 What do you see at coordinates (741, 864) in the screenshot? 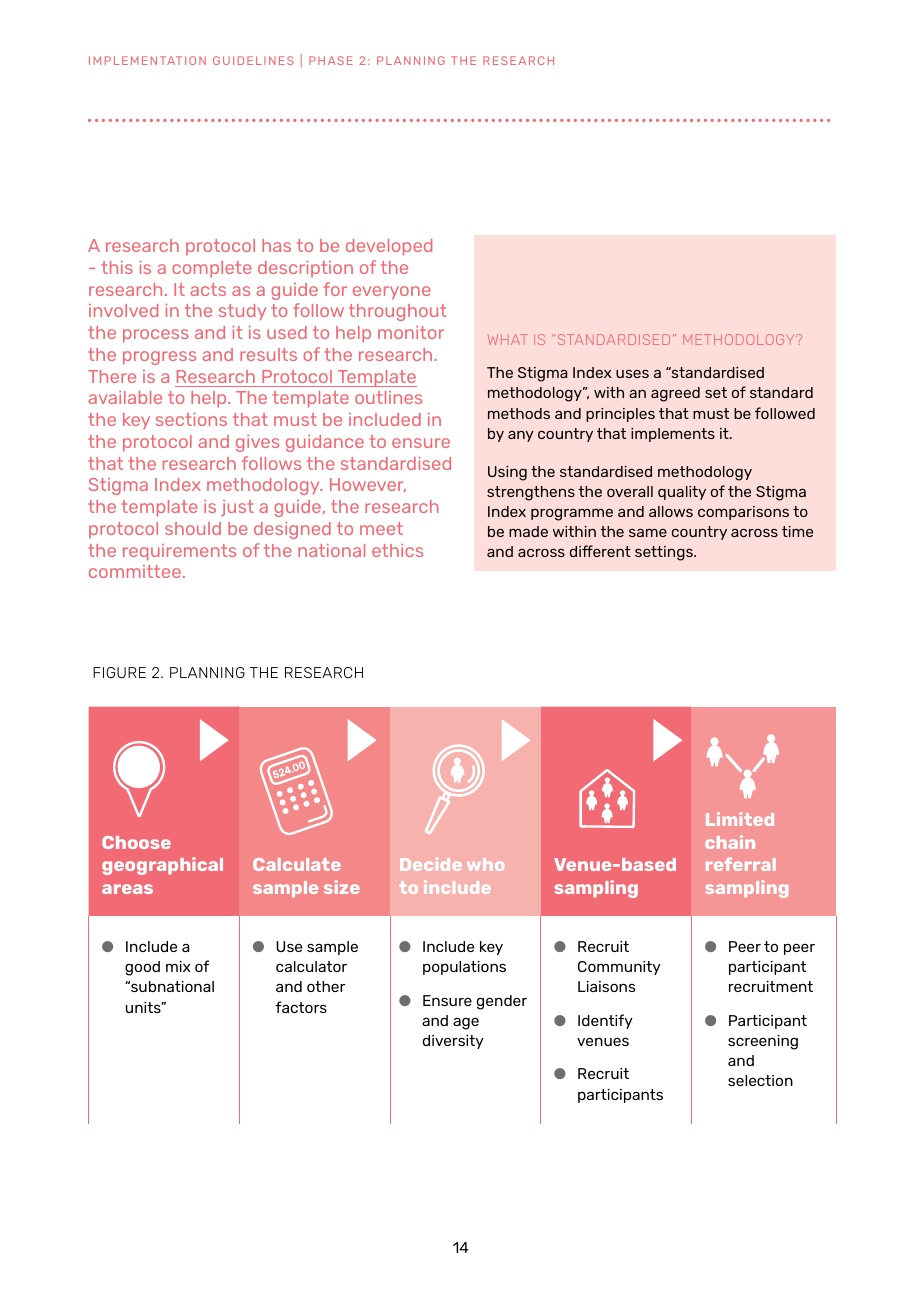
I see `referral` at bounding box center [741, 864].
